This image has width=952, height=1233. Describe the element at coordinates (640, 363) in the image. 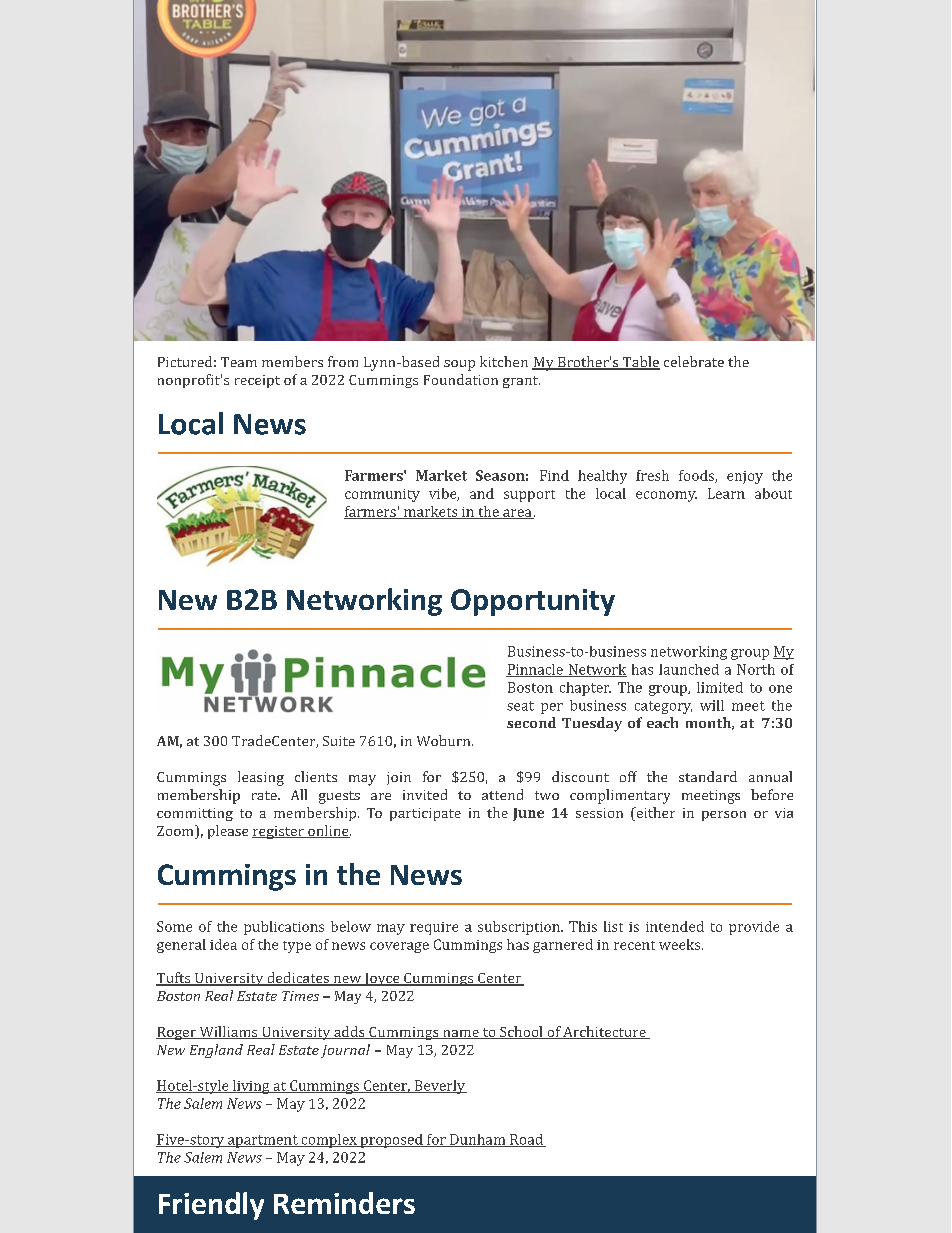

I see `Table` at that location.
